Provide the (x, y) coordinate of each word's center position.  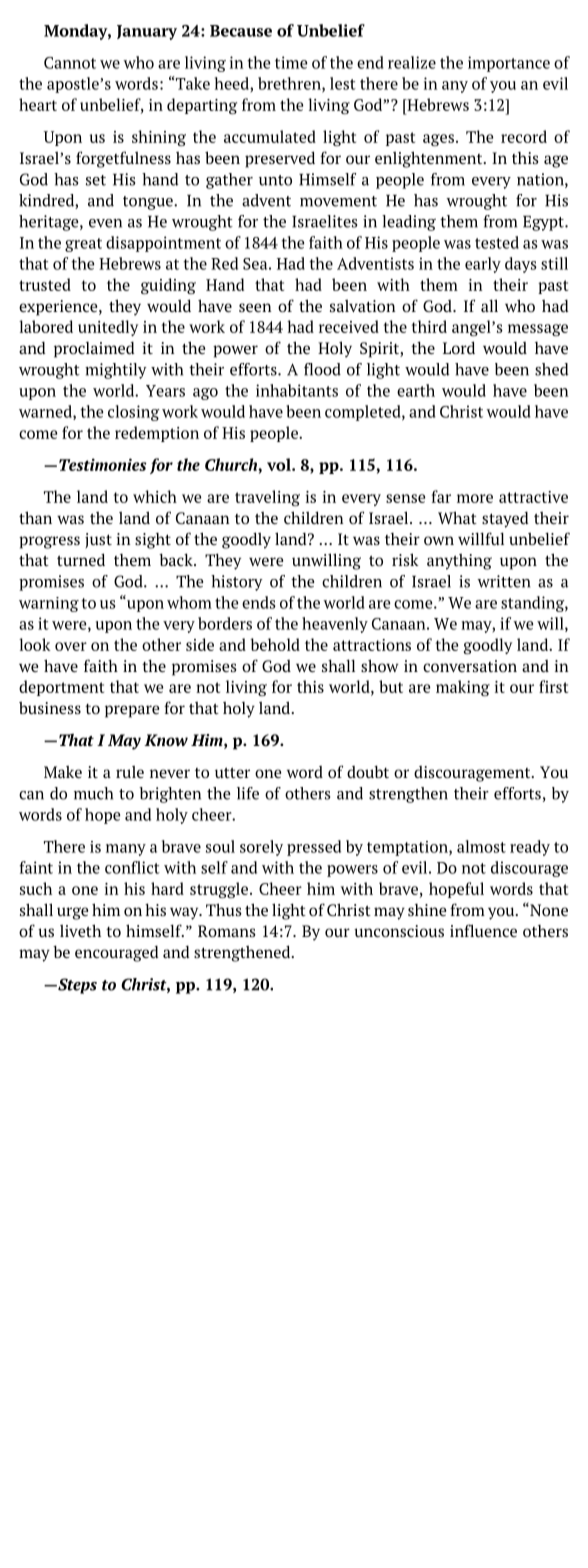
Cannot (70, 63)
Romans (227, 931)
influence (483, 930)
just (98, 541)
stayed (505, 520)
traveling (267, 498)
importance (509, 64)
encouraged (117, 954)
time (291, 62)
